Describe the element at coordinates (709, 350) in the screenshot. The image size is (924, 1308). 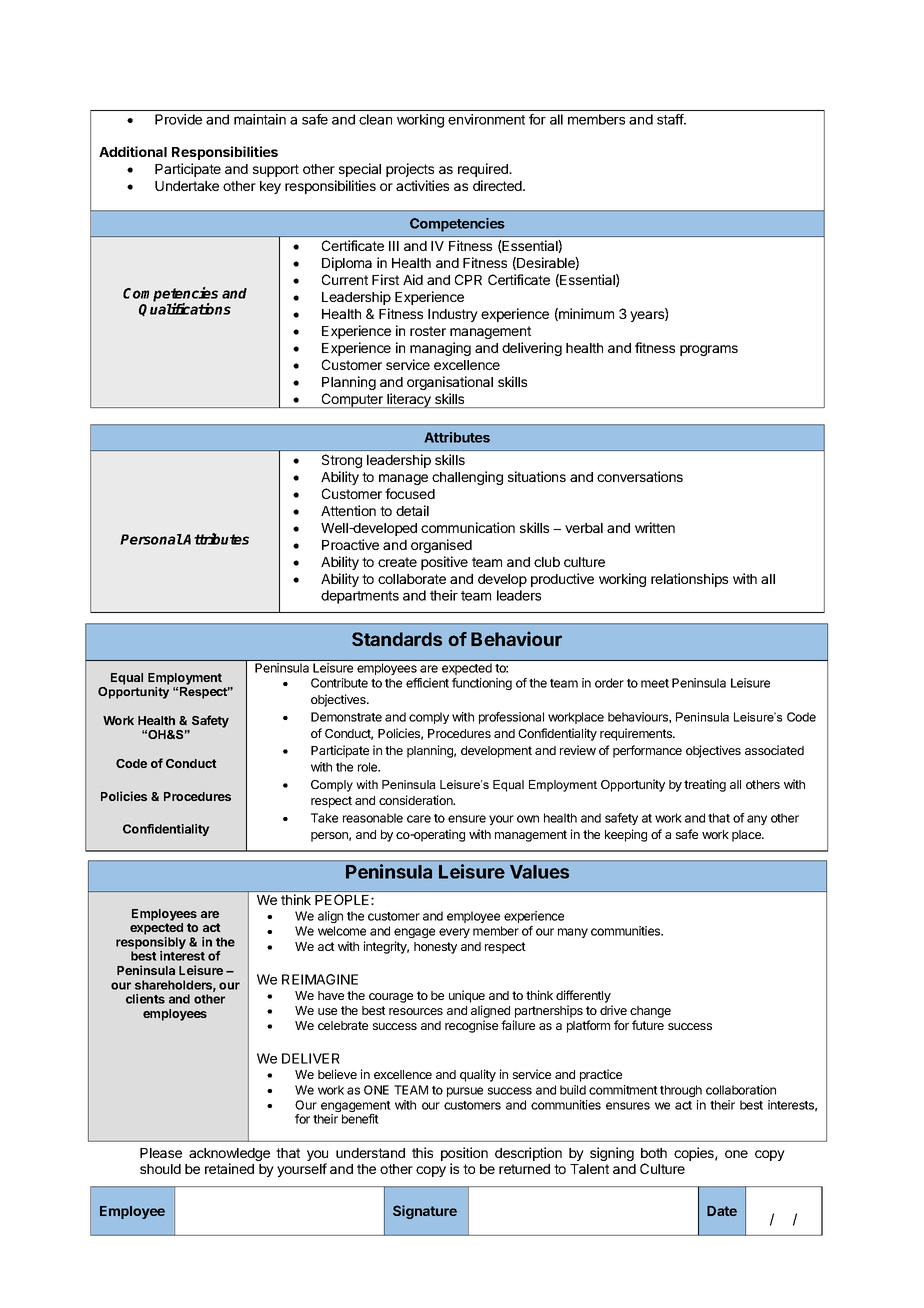
I see `programs` at that location.
